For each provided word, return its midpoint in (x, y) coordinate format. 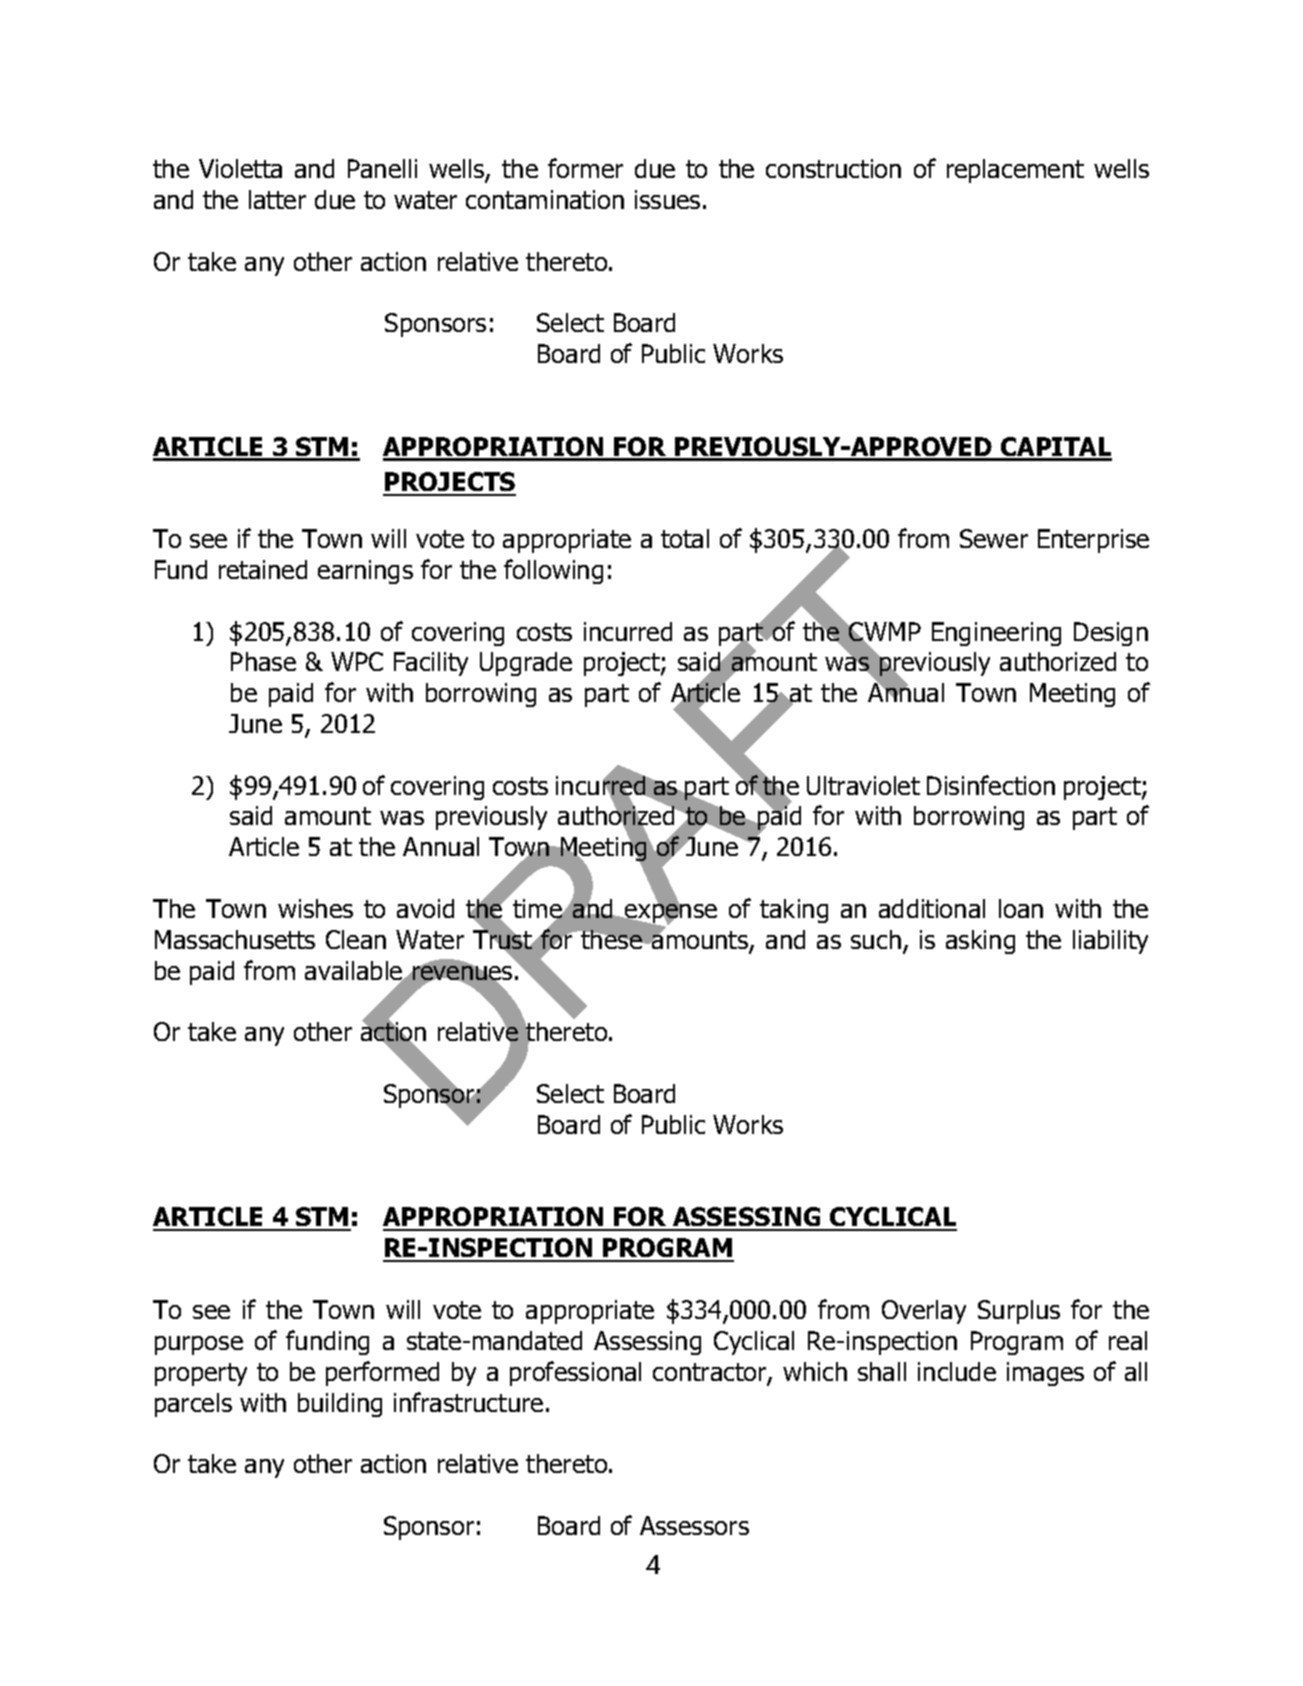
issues (667, 199)
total (685, 538)
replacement (1015, 171)
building (340, 1405)
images (1045, 1374)
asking (980, 942)
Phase (263, 661)
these (611, 939)
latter (277, 199)
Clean (356, 939)
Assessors (694, 1525)
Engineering (996, 634)
